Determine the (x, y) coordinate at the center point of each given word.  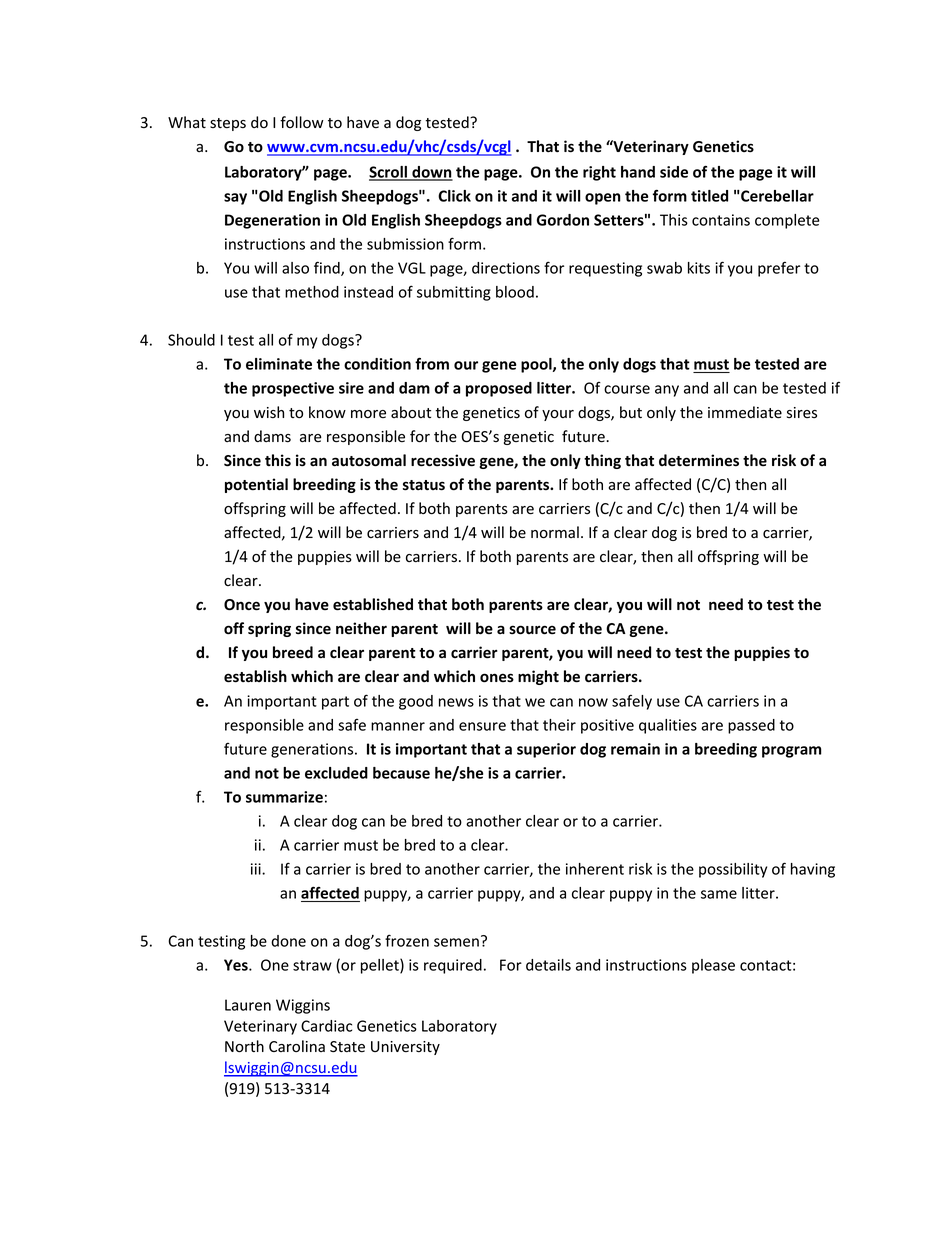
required (453, 966)
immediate (745, 412)
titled (709, 196)
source (532, 630)
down (431, 173)
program (791, 752)
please (713, 966)
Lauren (248, 1005)
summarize (284, 797)
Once (242, 605)
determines (699, 460)
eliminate (279, 364)
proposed (499, 389)
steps (228, 124)
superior (546, 750)
